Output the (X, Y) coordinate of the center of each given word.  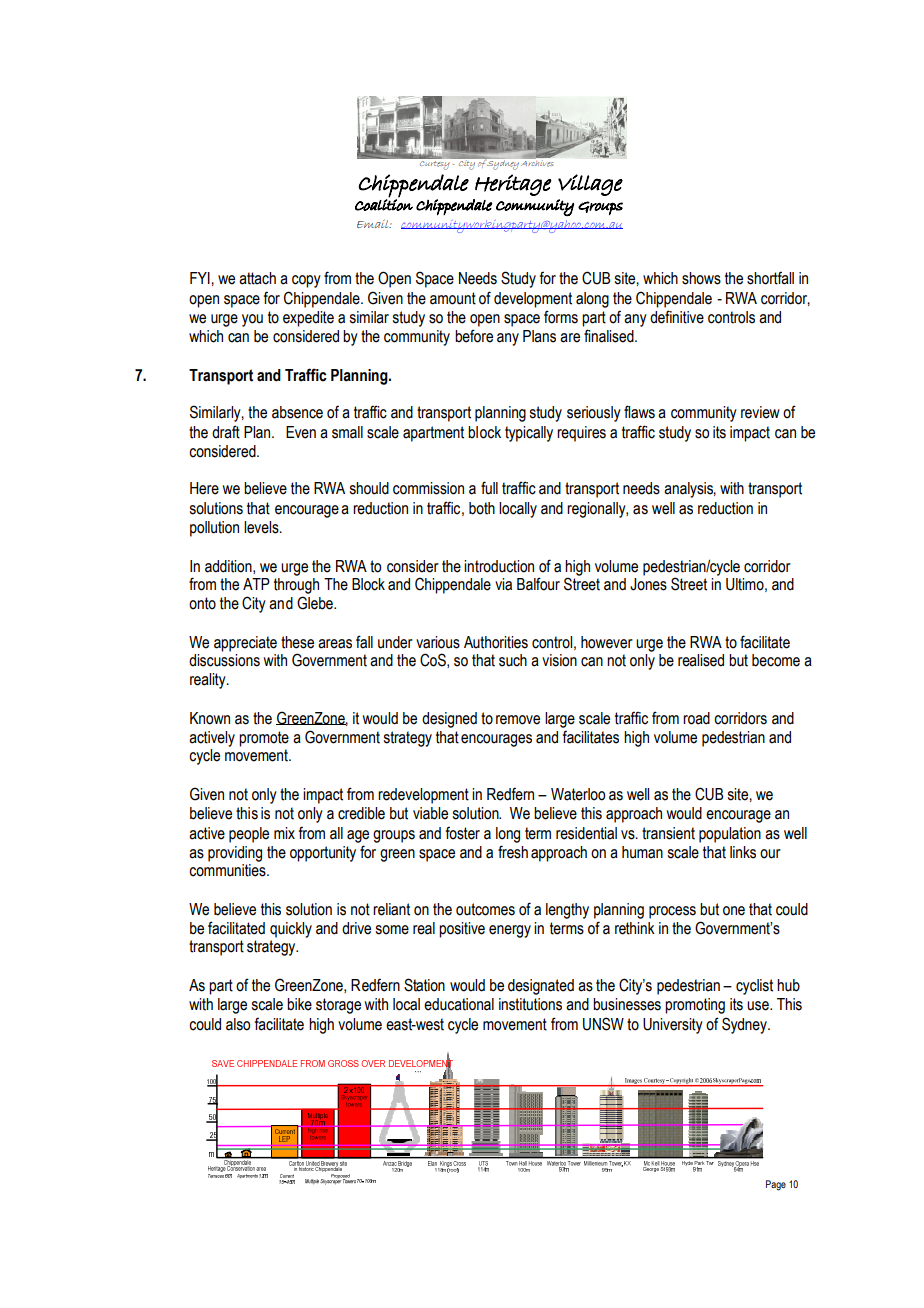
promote (264, 739)
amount (453, 298)
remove (518, 720)
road (696, 718)
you (252, 320)
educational (459, 1004)
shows (701, 278)
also (238, 1024)
